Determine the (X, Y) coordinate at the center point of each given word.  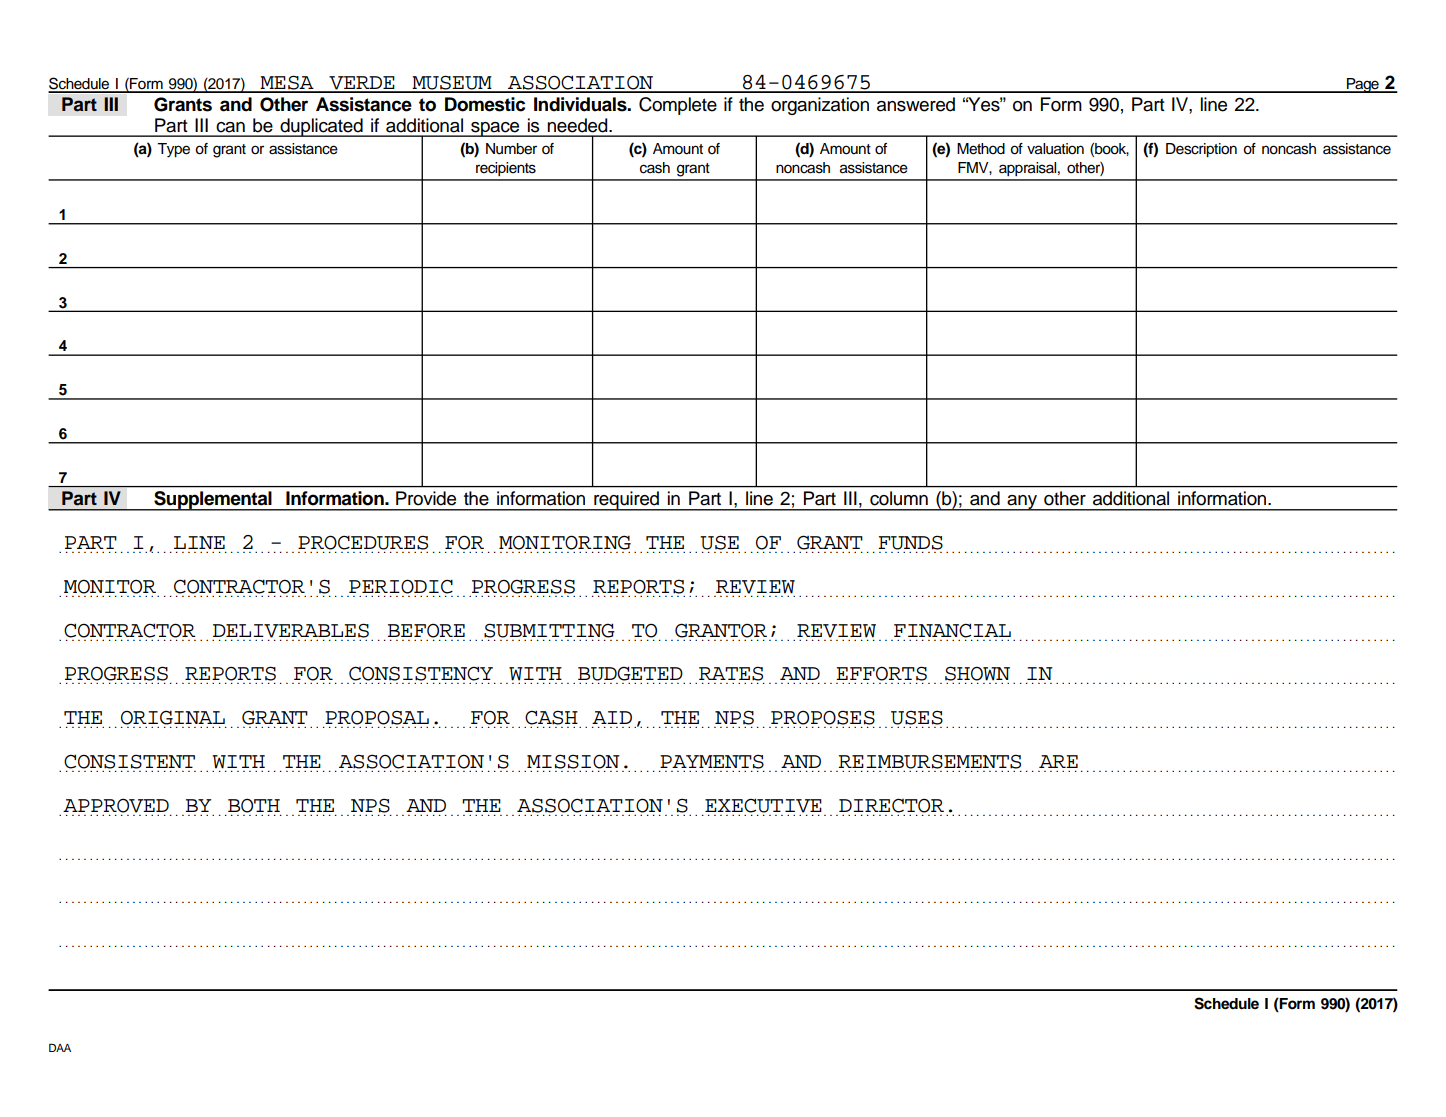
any (1022, 503)
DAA (60, 1047)
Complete (678, 106)
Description (1201, 150)
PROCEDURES (363, 543)
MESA (287, 83)
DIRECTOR (891, 806)
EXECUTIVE (763, 806)
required (626, 501)
